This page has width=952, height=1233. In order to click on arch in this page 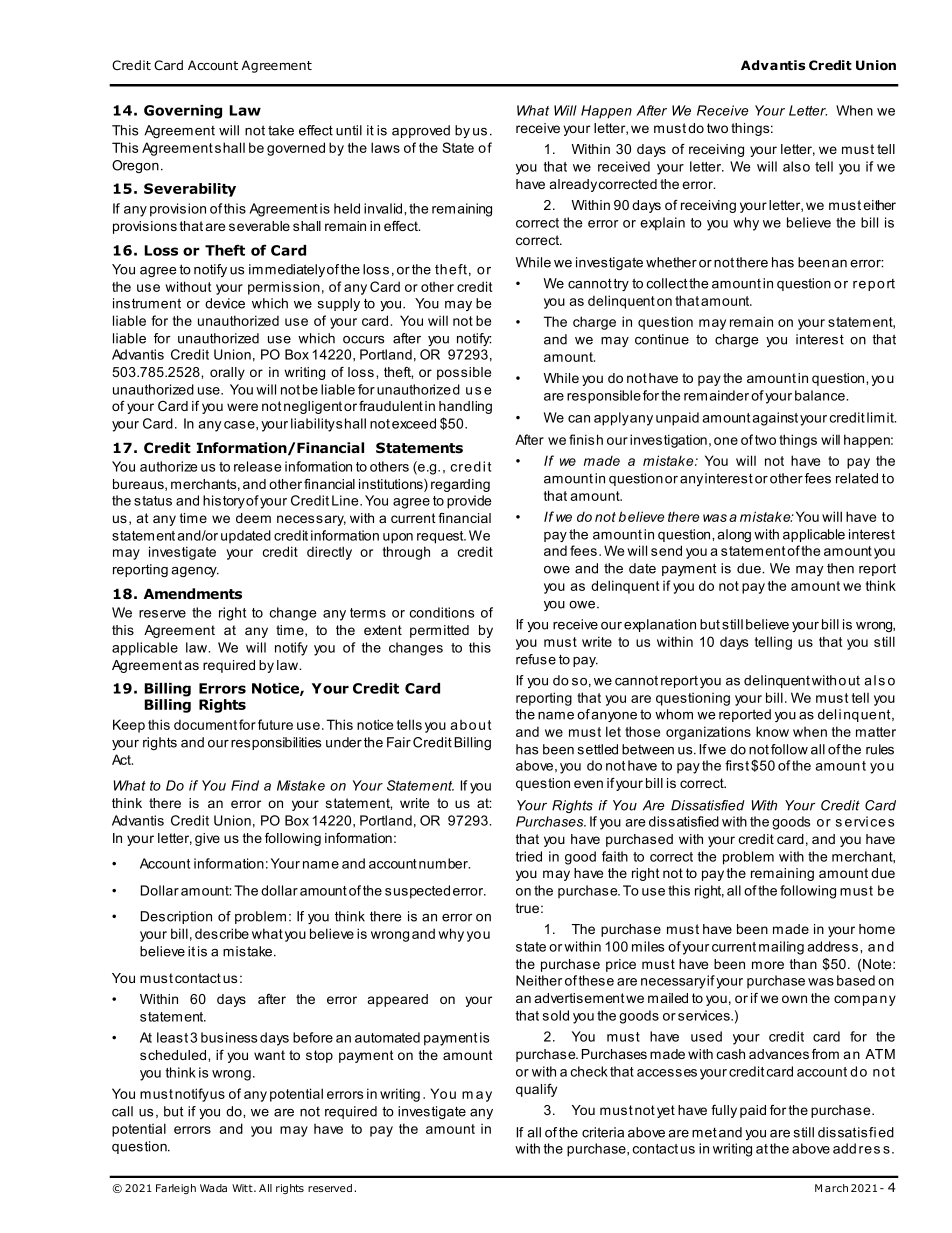, I will do `click(836, 1188)`.
